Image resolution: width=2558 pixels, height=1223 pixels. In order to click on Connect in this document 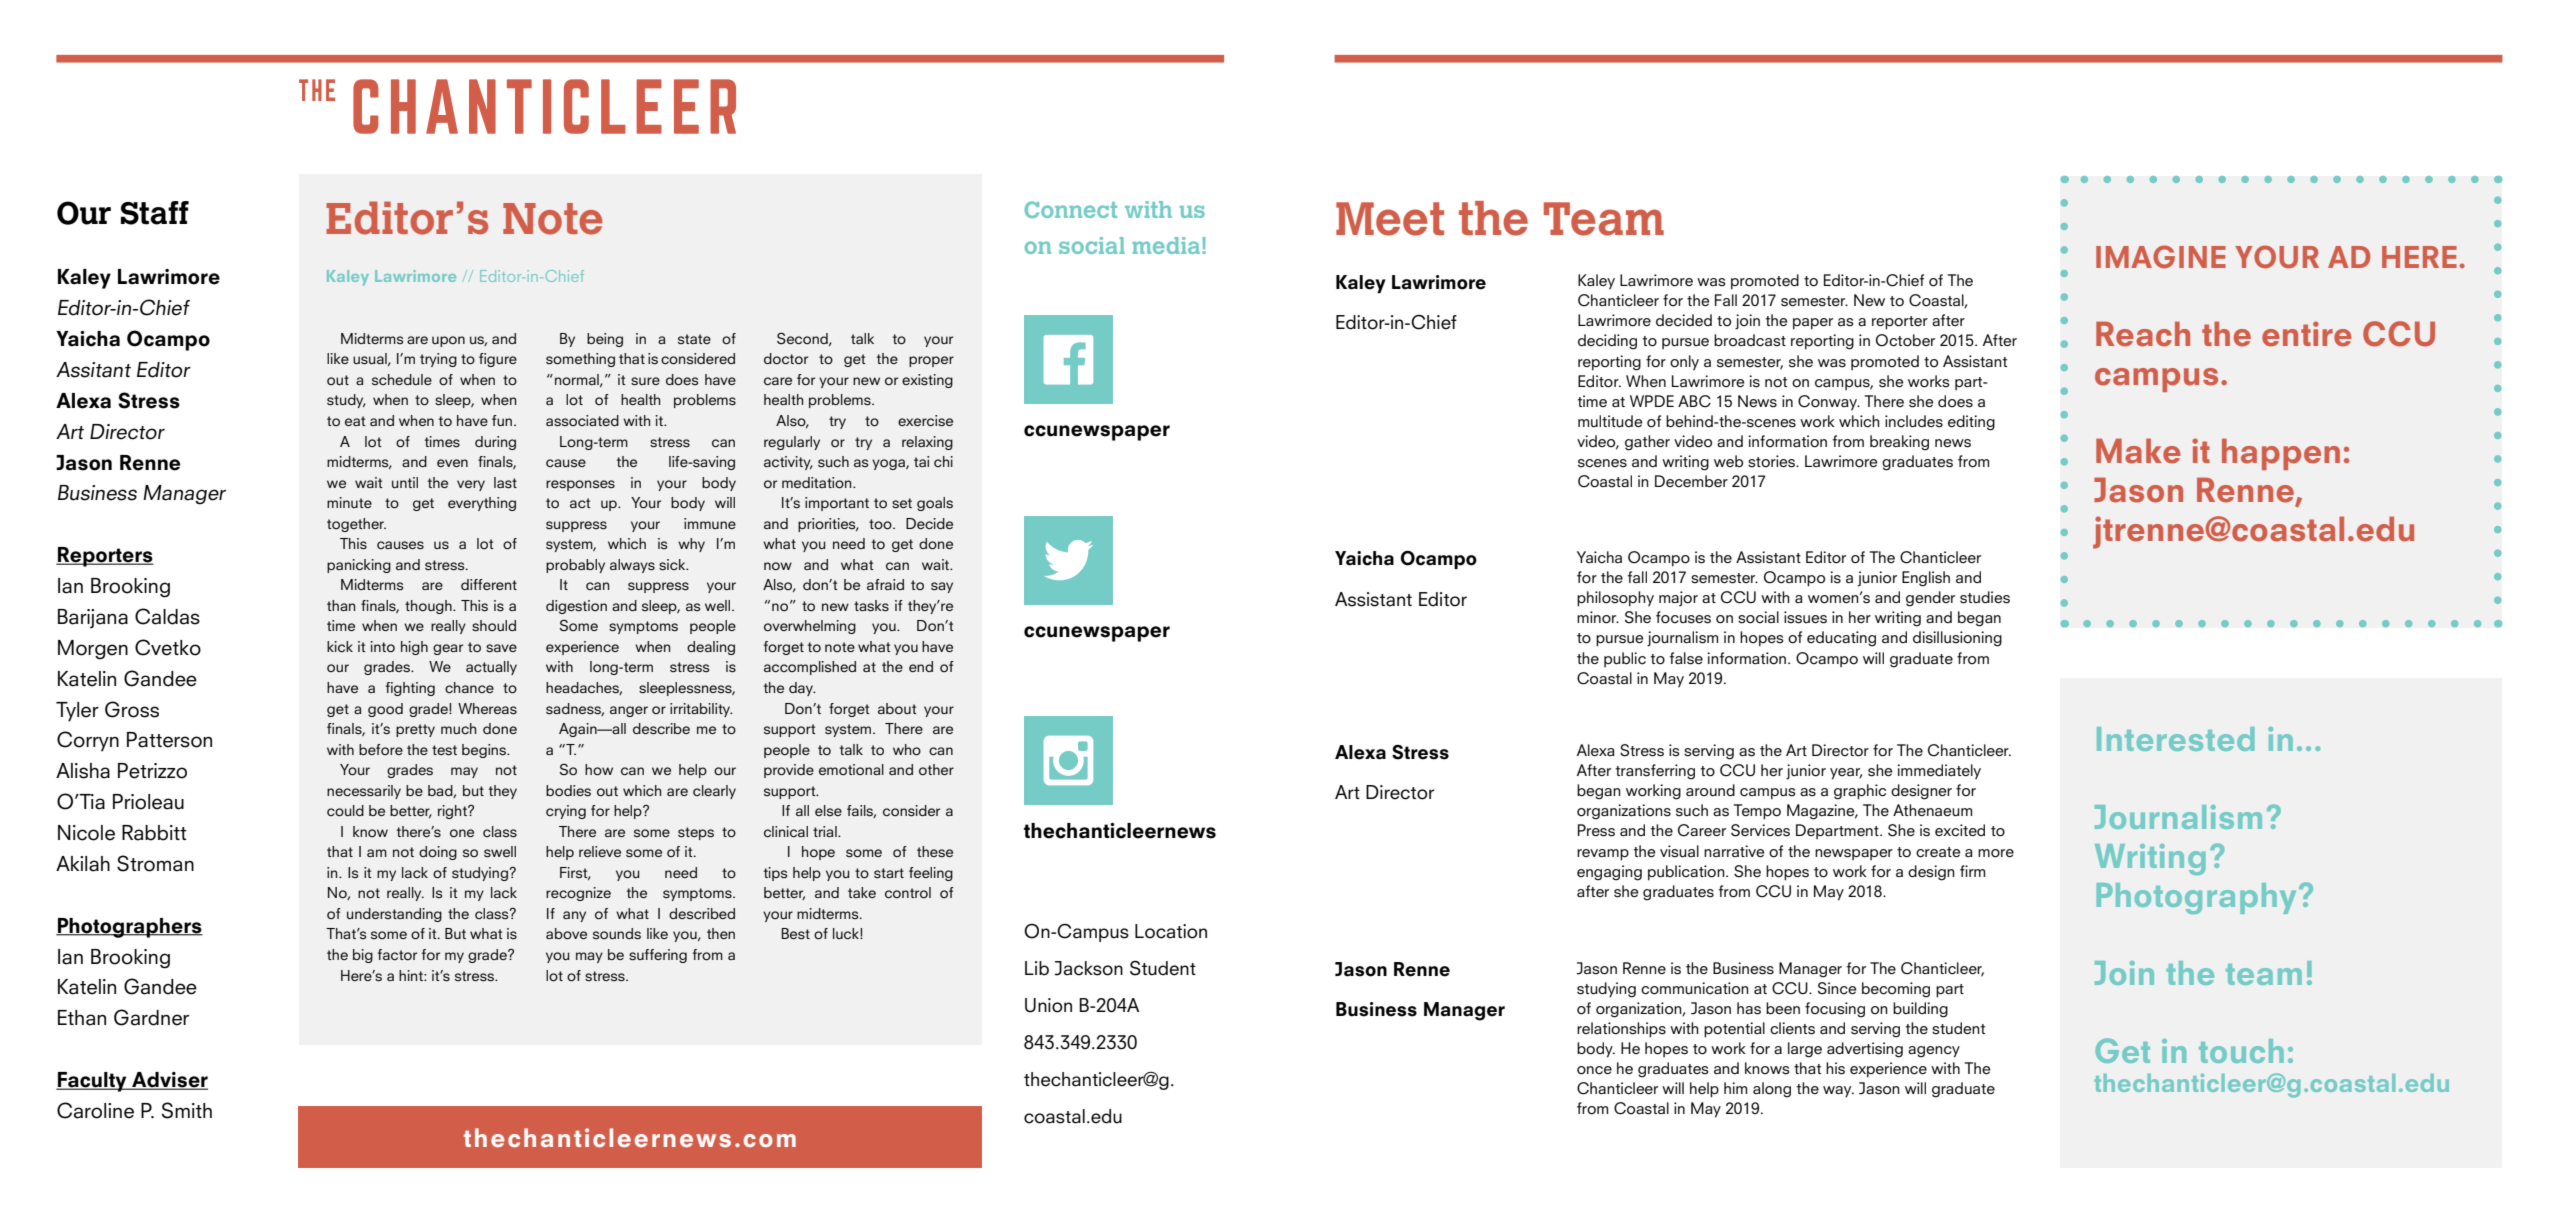, I will do `click(1071, 209)`.
